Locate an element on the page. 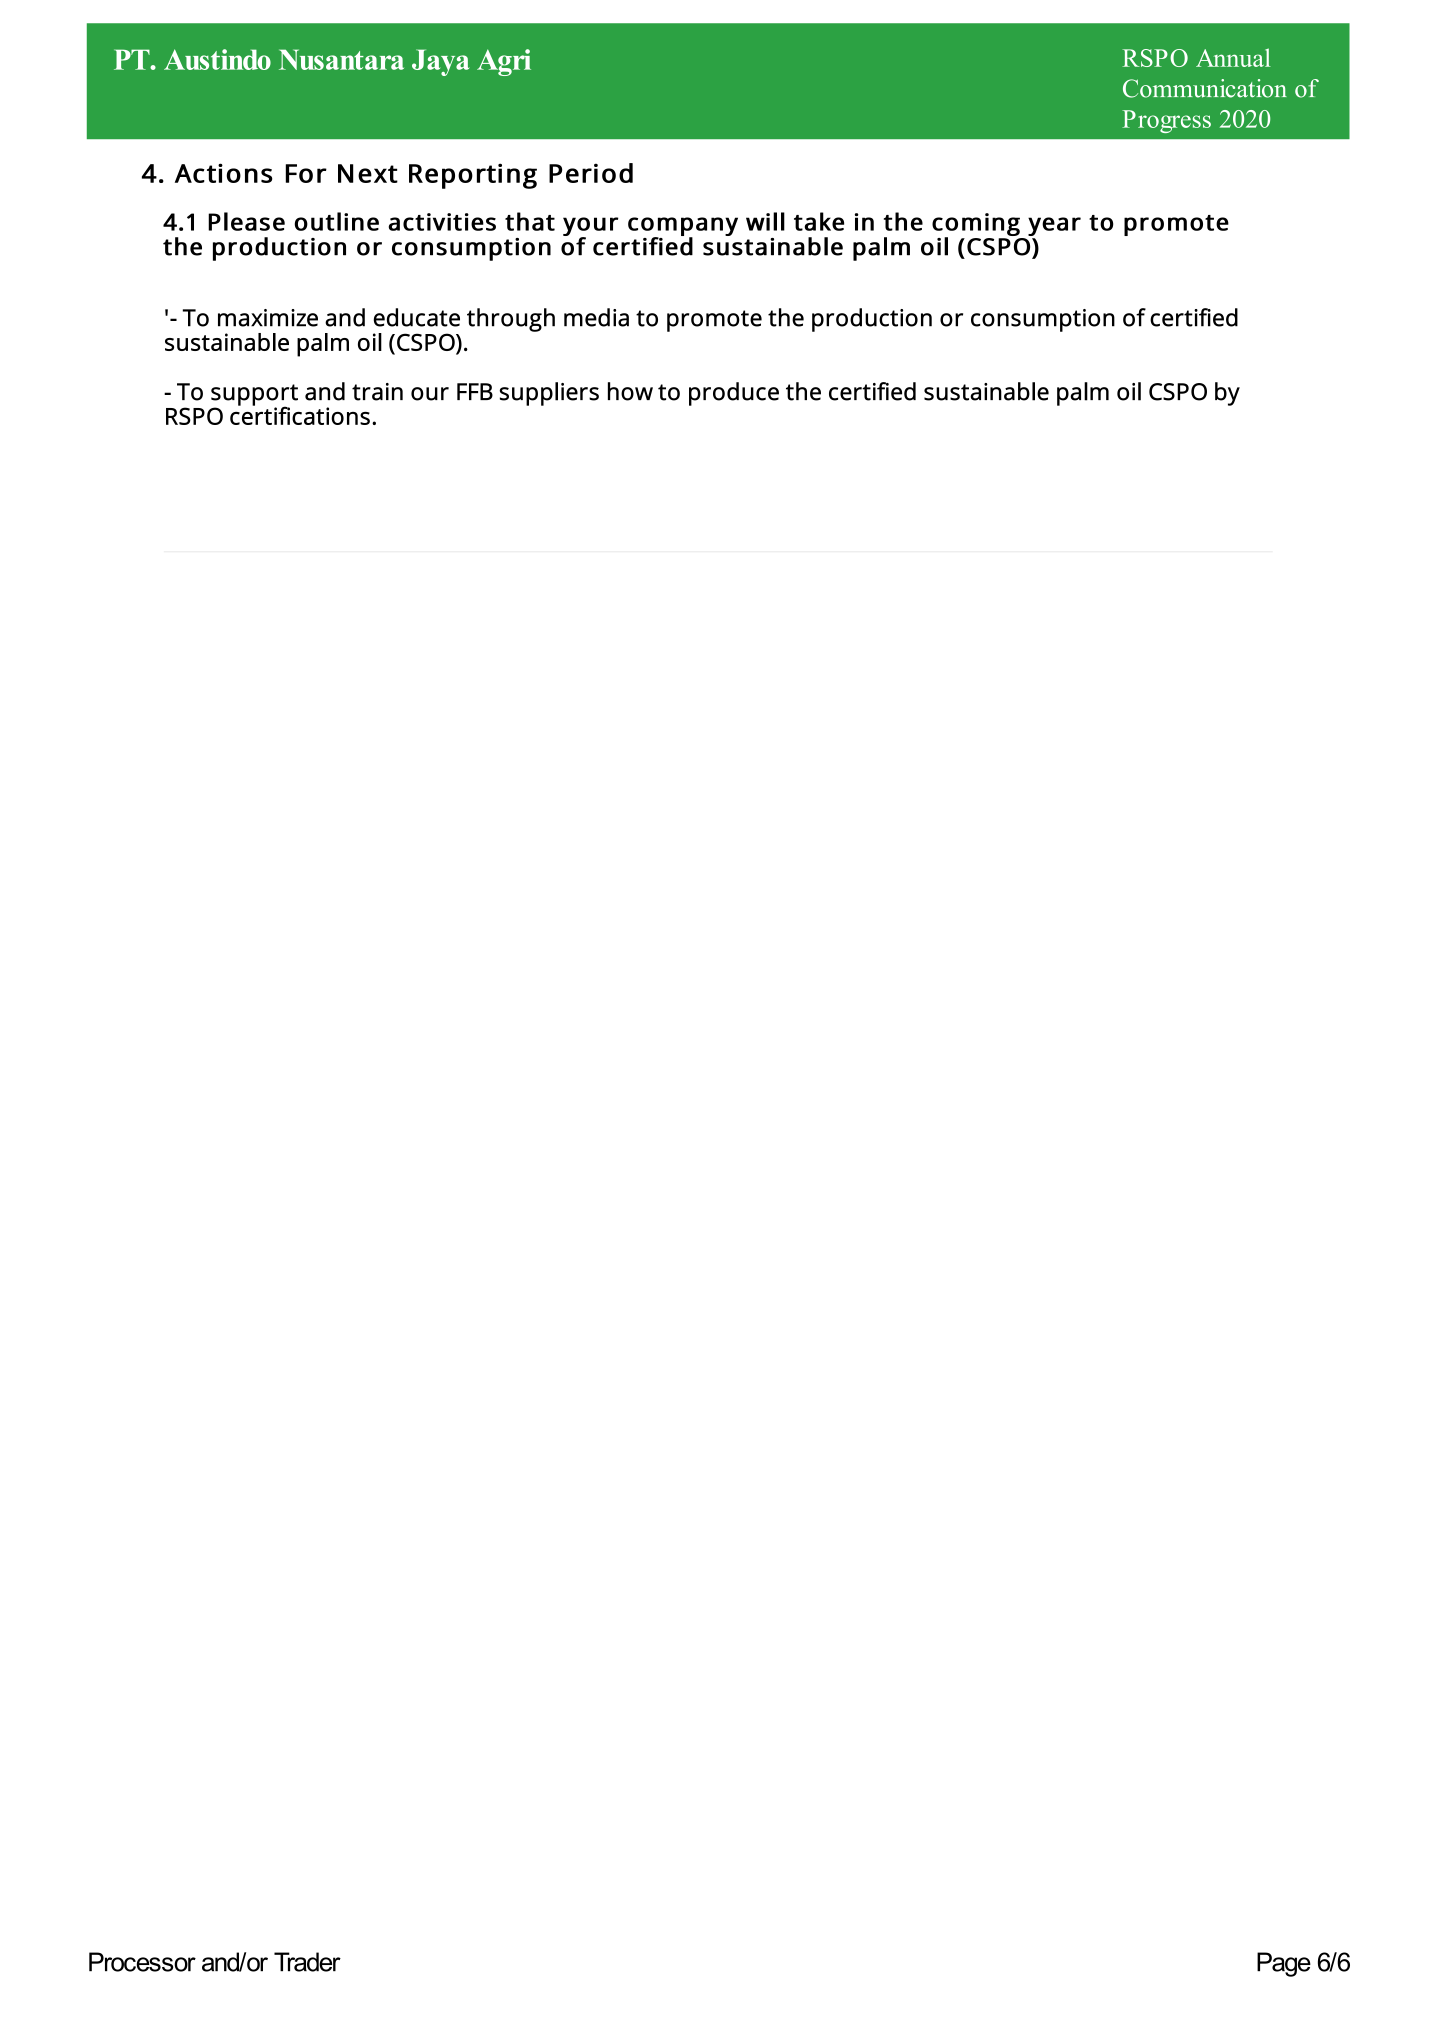 This image has height=2034, width=1437. certifications is located at coordinates (300, 414).
